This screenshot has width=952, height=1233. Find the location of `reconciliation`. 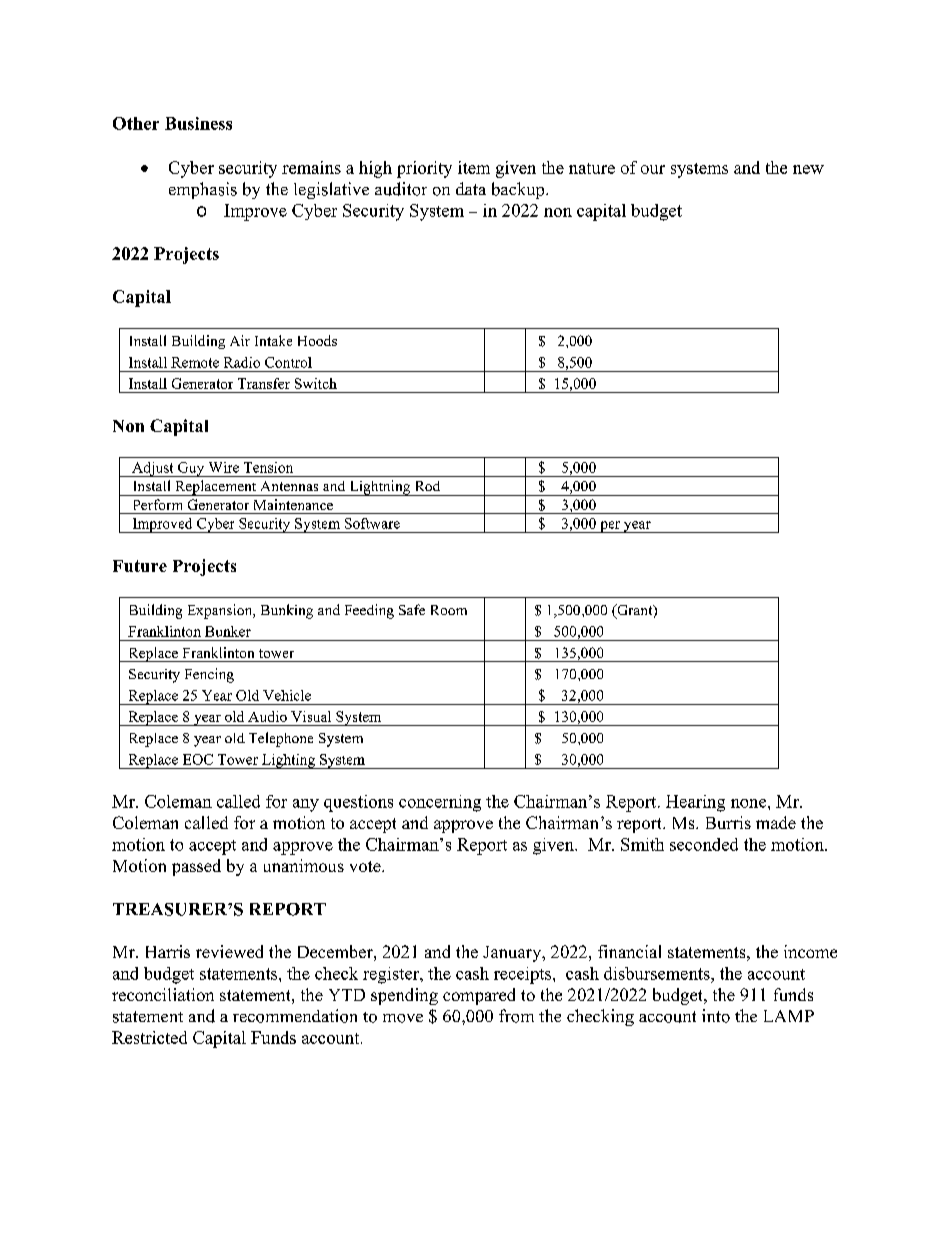

reconciliation is located at coordinates (163, 994).
